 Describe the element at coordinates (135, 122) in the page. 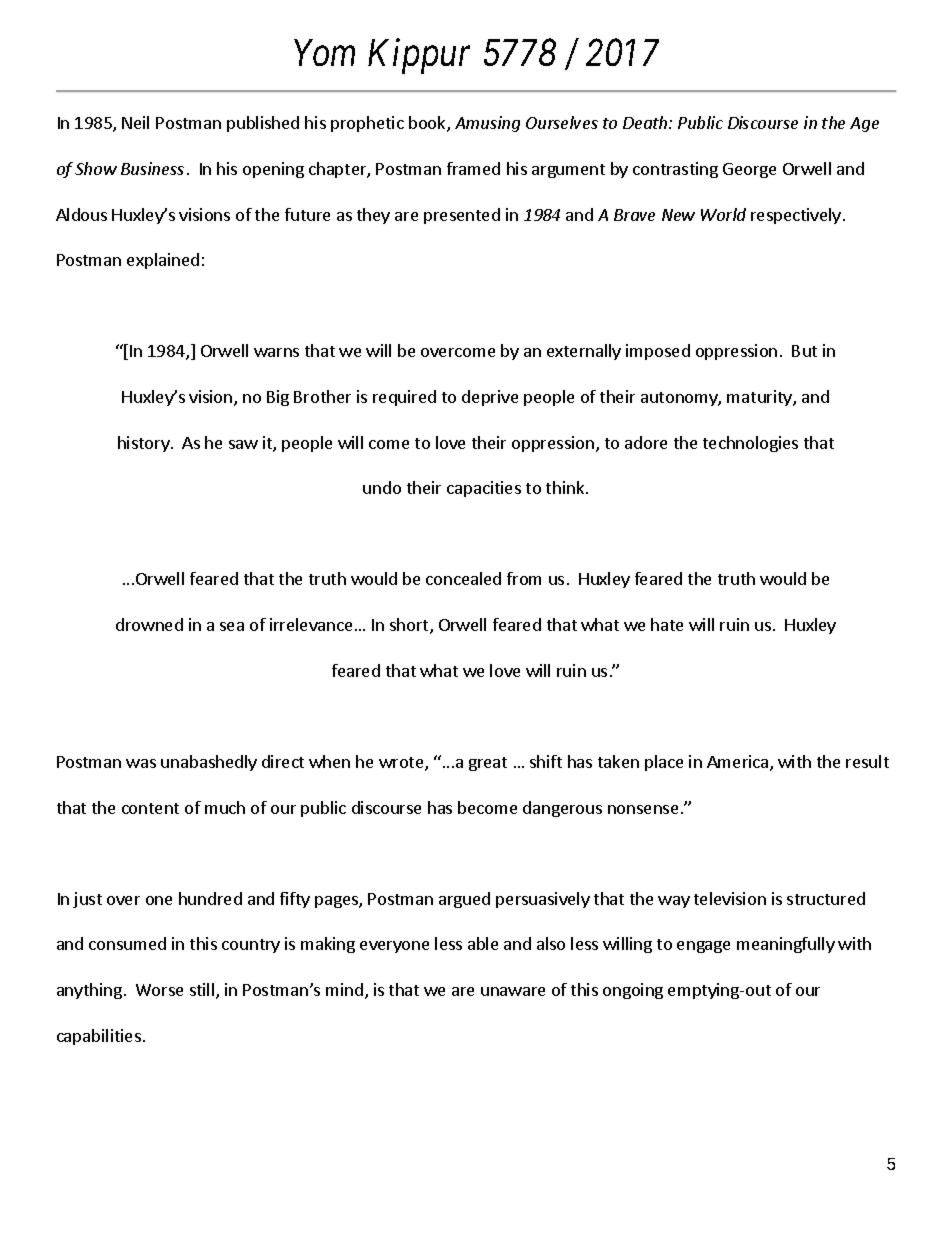

I see `Neil` at that location.
